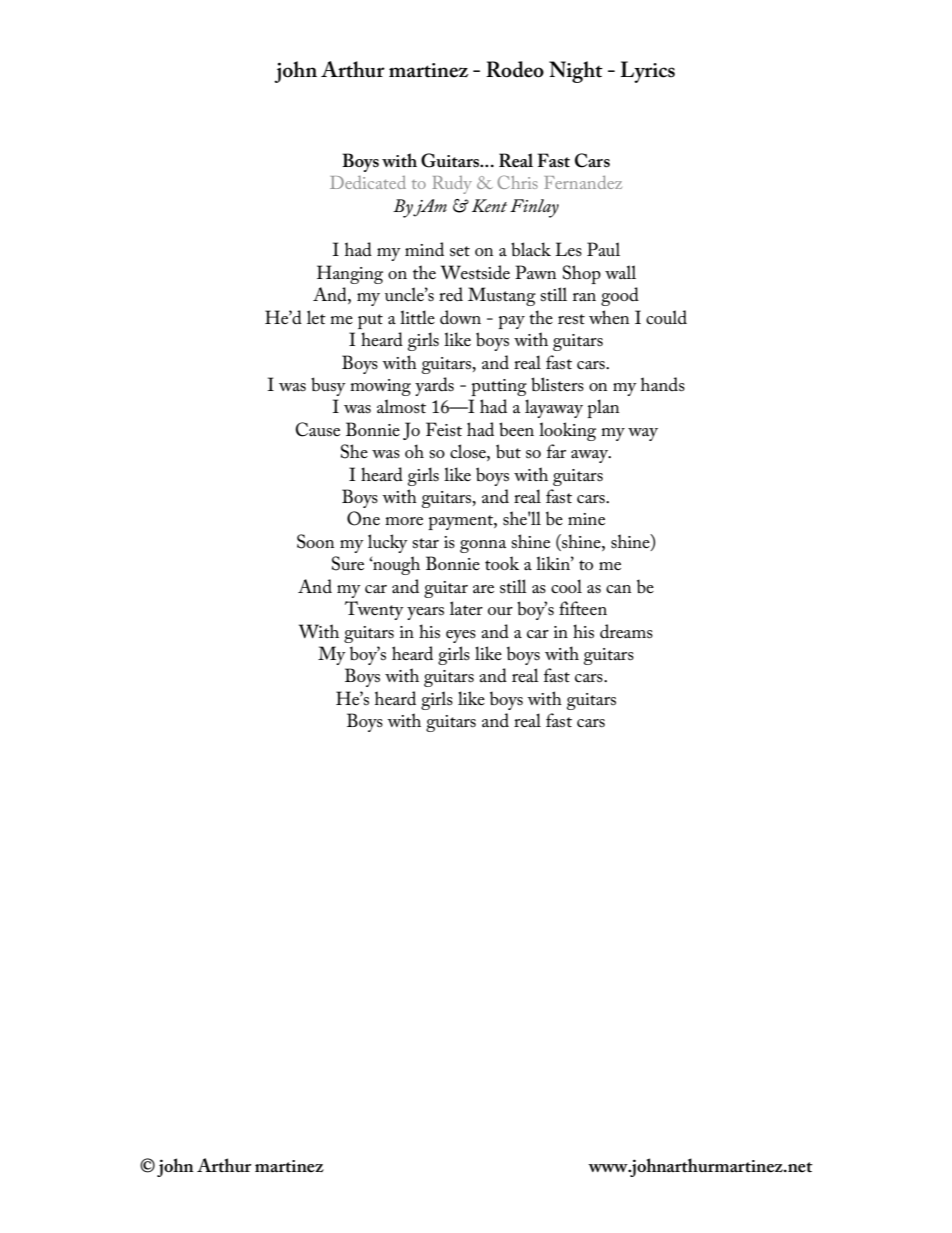  What do you see at coordinates (368, 182) in the page?
I see `Dedicated` at bounding box center [368, 182].
